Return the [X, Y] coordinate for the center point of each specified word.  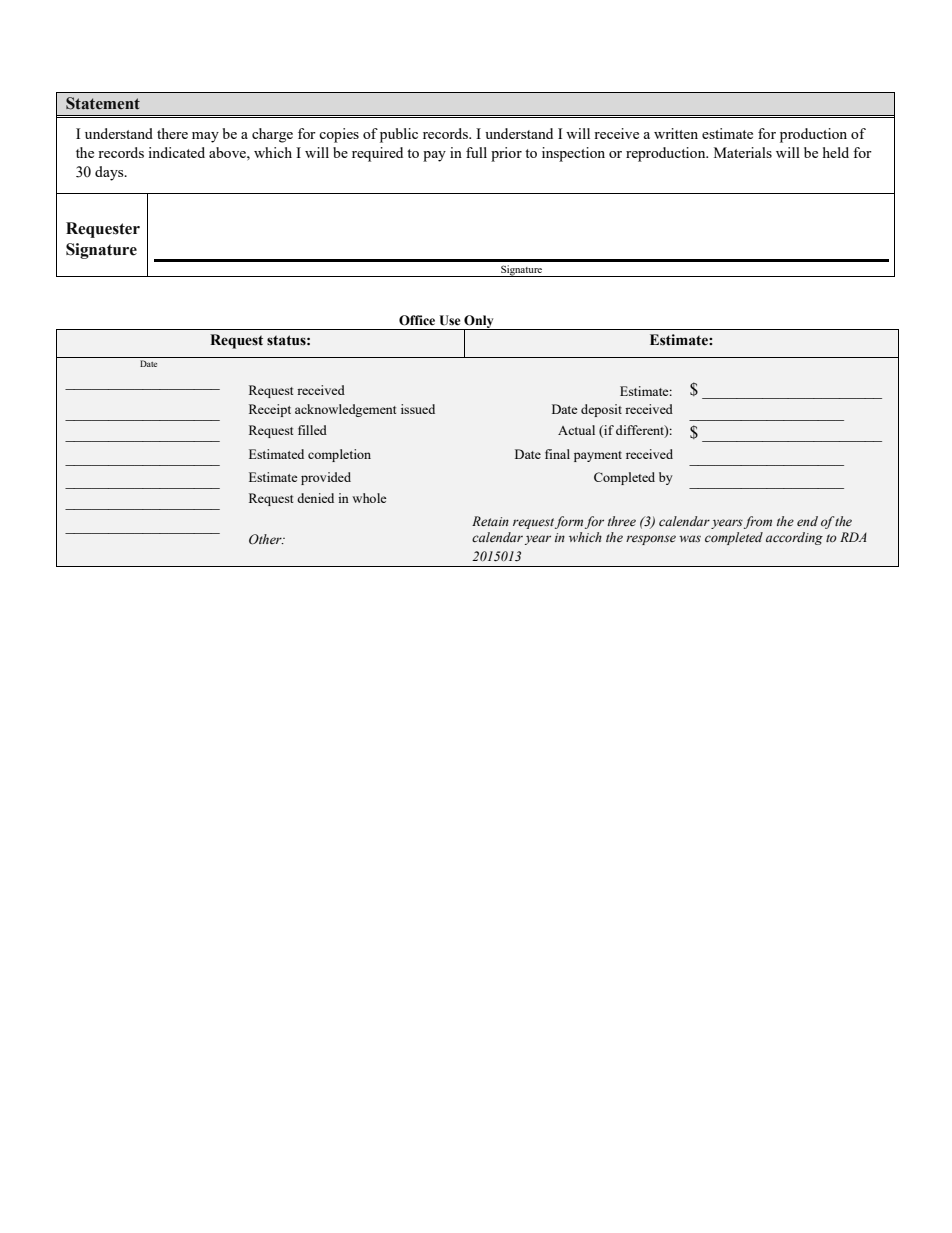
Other [266, 539]
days [110, 173]
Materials [743, 152]
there [172, 133]
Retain [490, 521]
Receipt [270, 410]
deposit [601, 410]
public [399, 135]
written [676, 133]
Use [450, 320]
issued [418, 409]
